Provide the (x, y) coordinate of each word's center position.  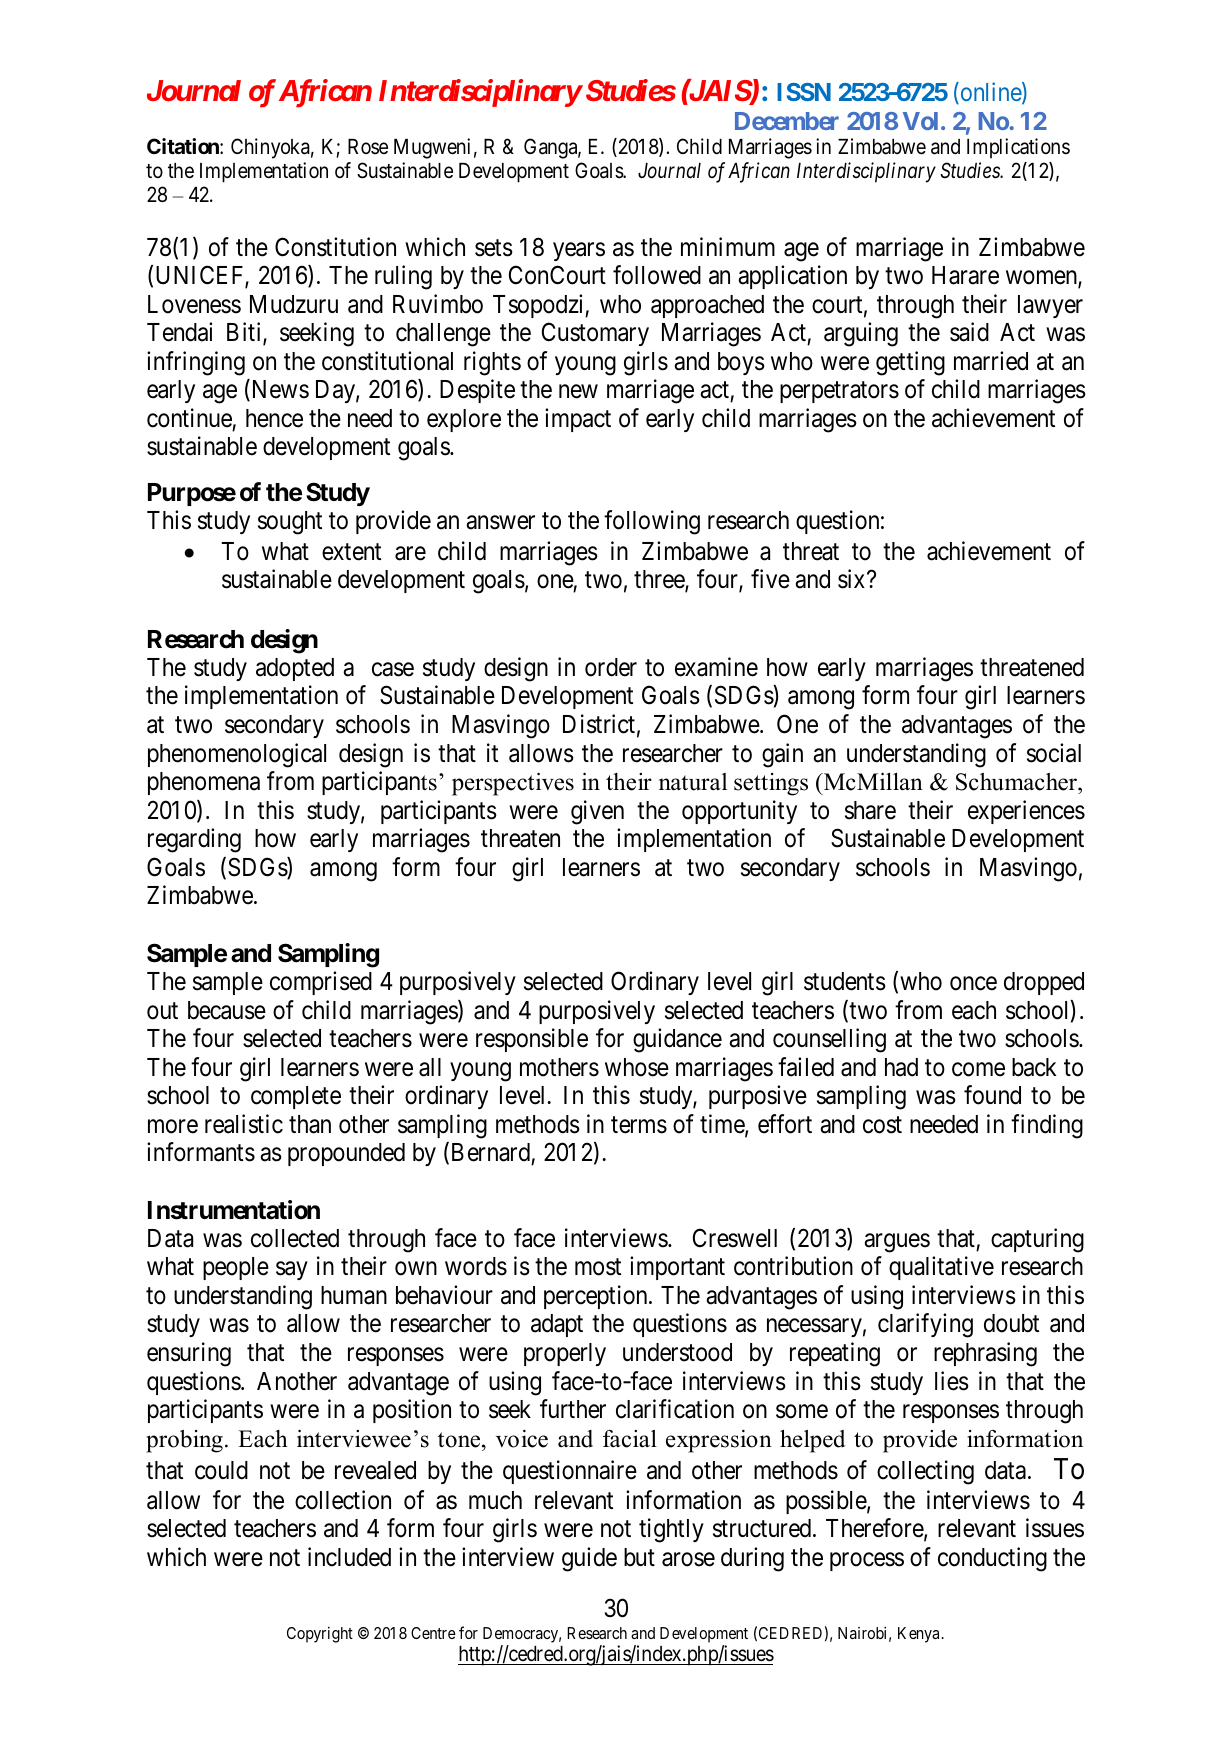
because (227, 1010)
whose (637, 1067)
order (611, 667)
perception (597, 1297)
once (973, 983)
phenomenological (237, 755)
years (579, 251)
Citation (184, 146)
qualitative (941, 1268)
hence (274, 418)
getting (910, 363)
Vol (920, 121)
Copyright (320, 1635)
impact (578, 420)
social (1054, 753)
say (291, 1271)
